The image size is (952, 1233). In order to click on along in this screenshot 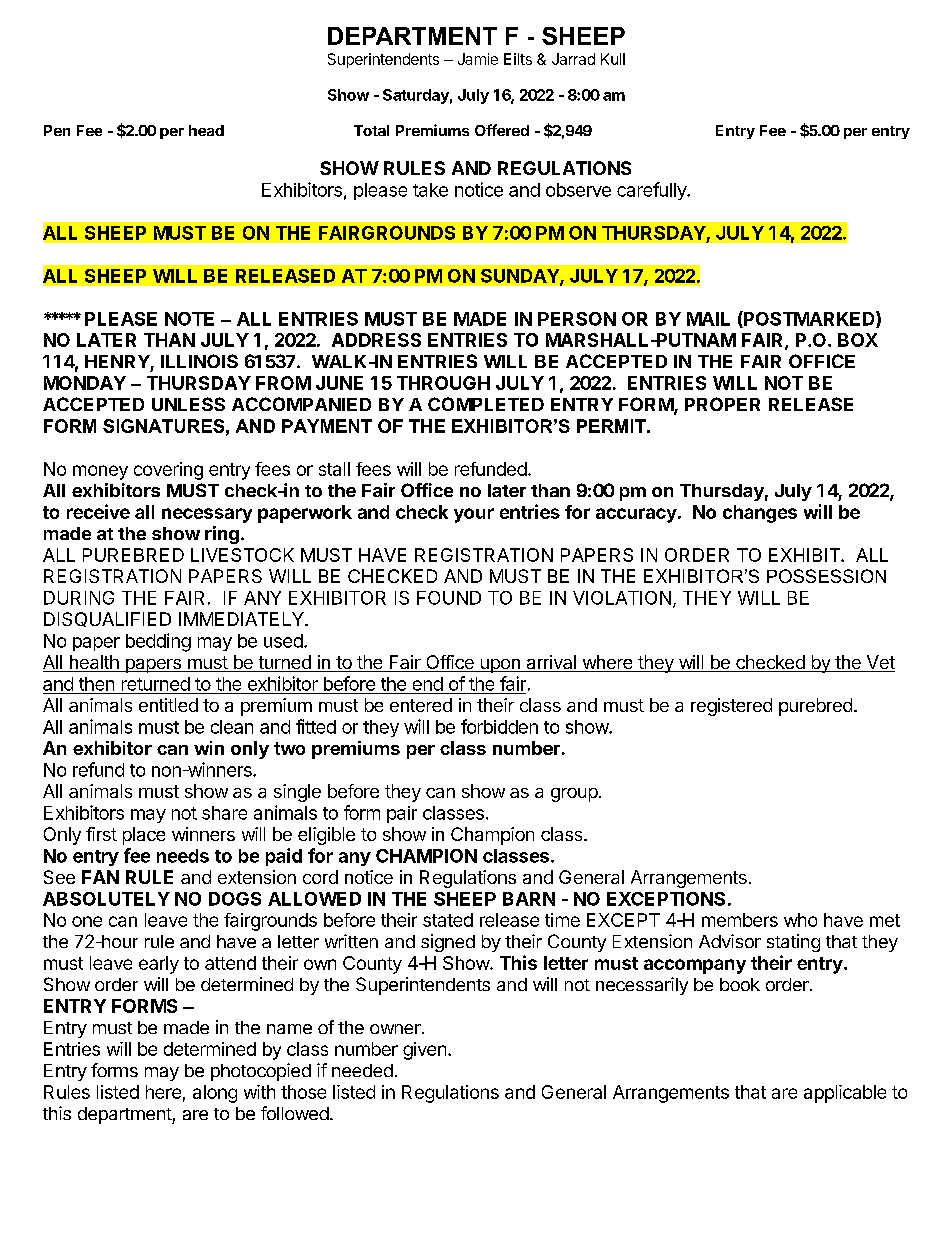, I will do `click(215, 1094)`.
